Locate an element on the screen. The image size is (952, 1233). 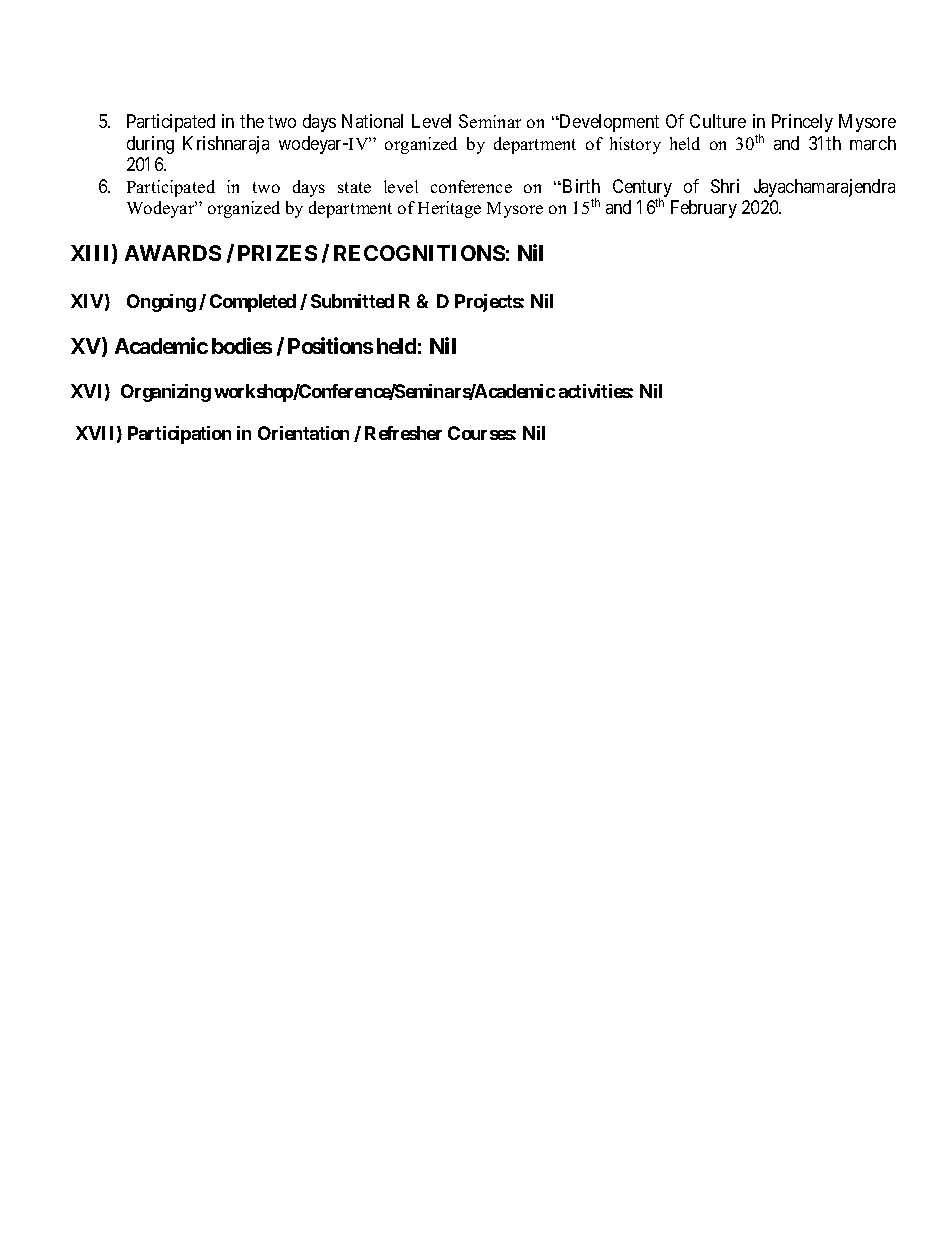
the is located at coordinates (252, 121).
